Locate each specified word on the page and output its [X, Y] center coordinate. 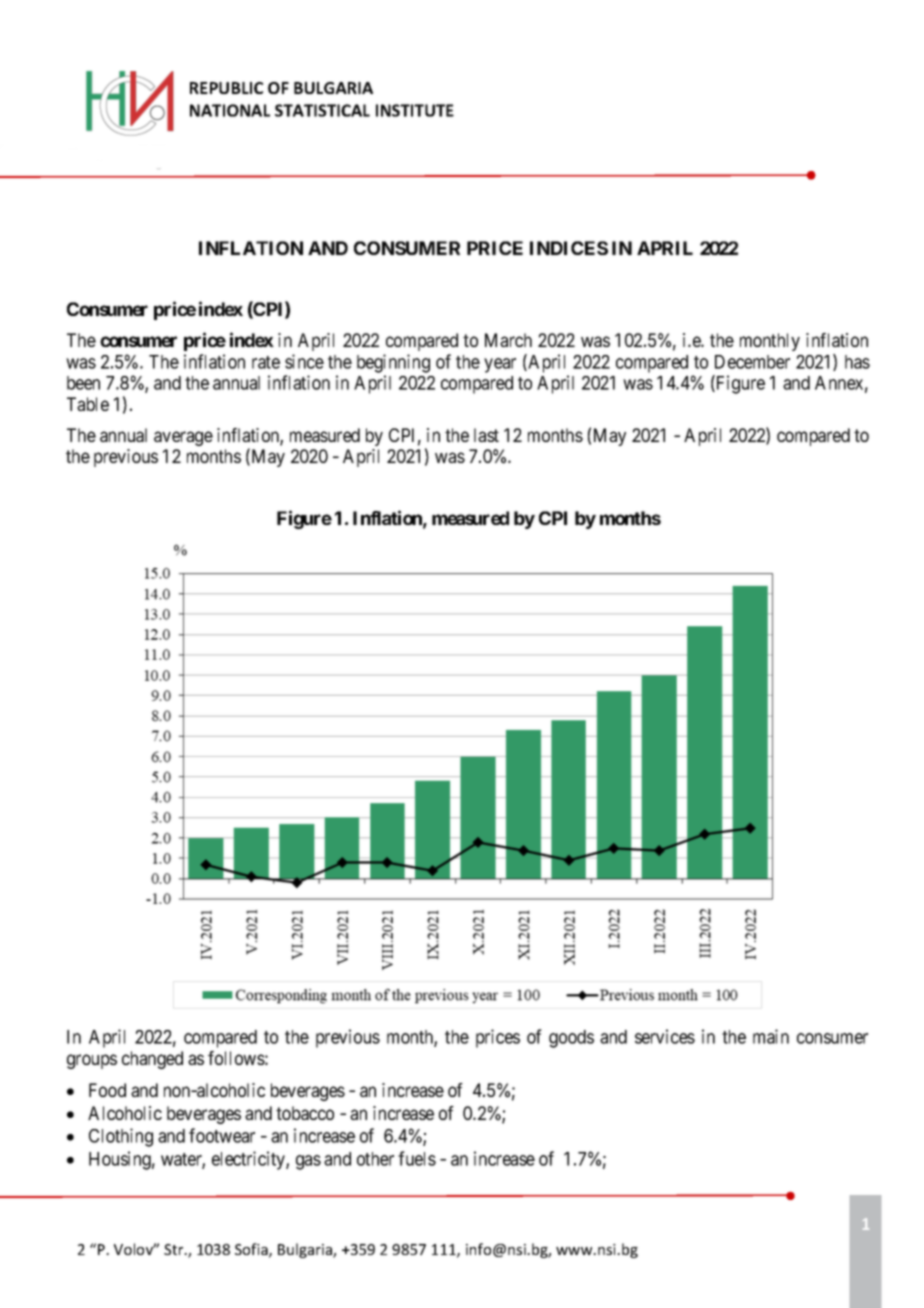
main [771, 1036]
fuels [417, 1158]
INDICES [569, 248]
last [486, 435]
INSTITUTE [415, 110]
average [183, 438]
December [752, 362]
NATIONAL [230, 110]
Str [175, 1249]
